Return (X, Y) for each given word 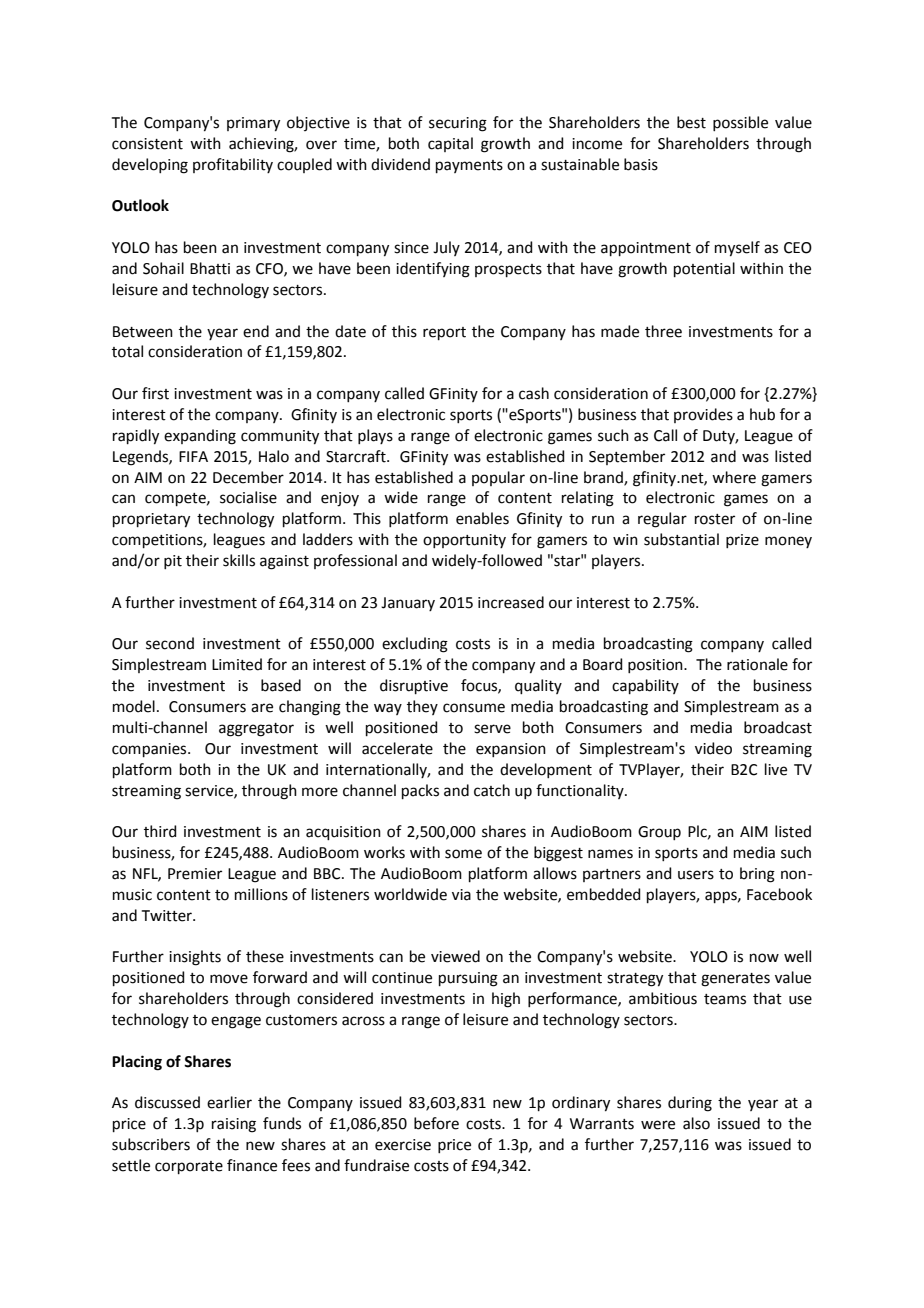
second (170, 643)
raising (234, 1125)
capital (450, 144)
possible (740, 123)
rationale (757, 664)
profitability (233, 165)
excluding (415, 645)
